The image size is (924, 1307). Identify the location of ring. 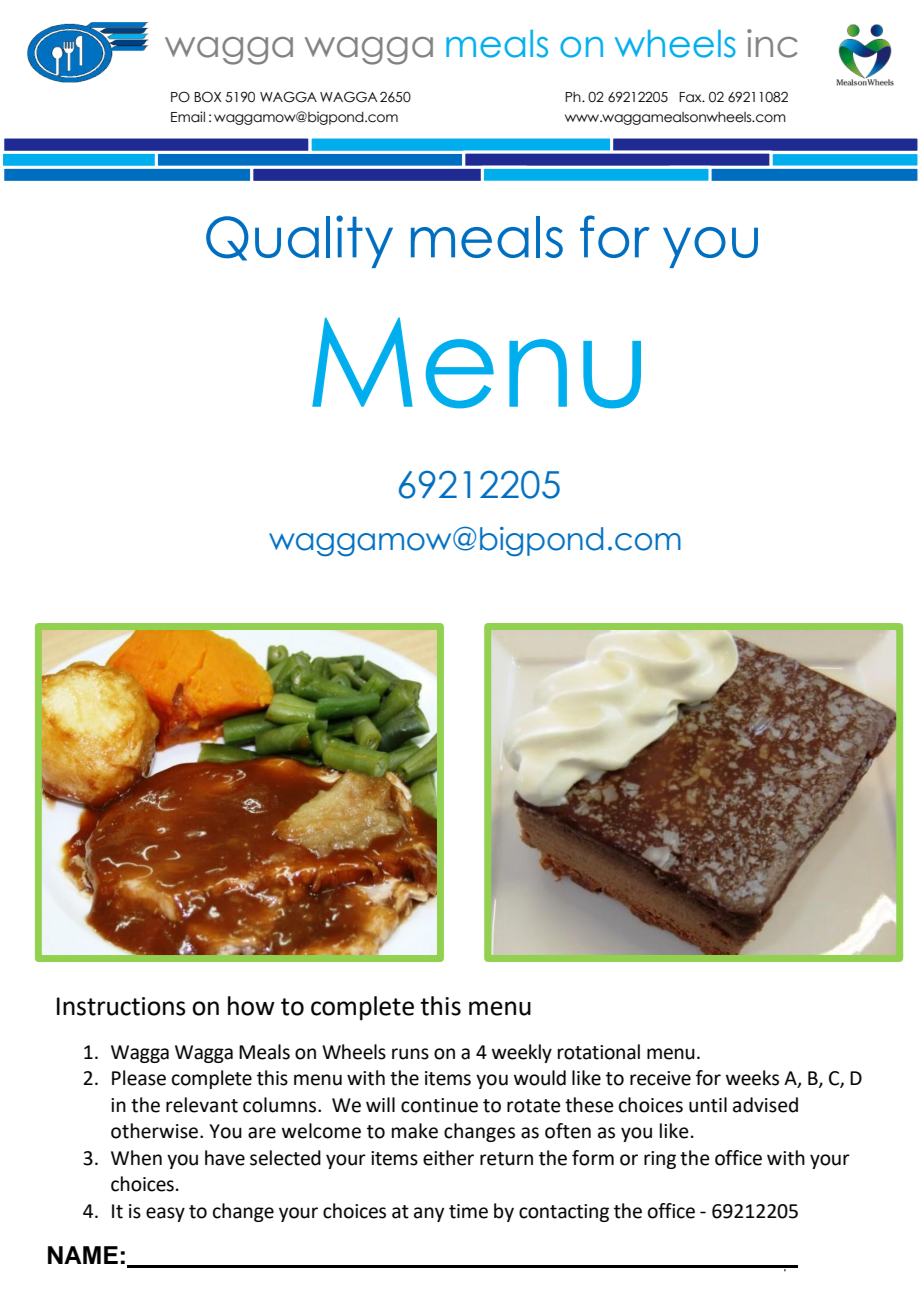
(660, 1160).
